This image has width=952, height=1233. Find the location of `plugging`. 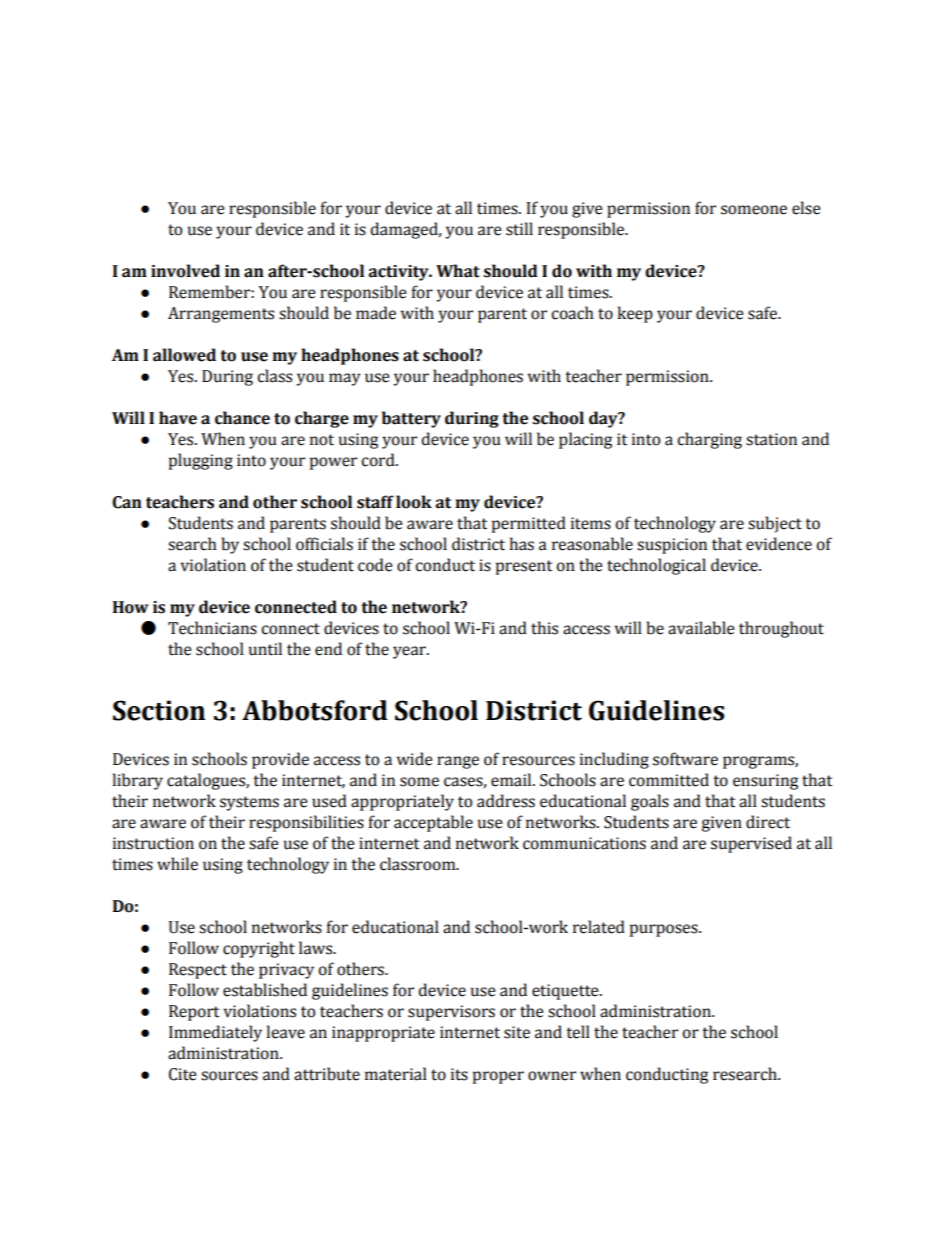

plugging is located at coordinates (201, 461).
